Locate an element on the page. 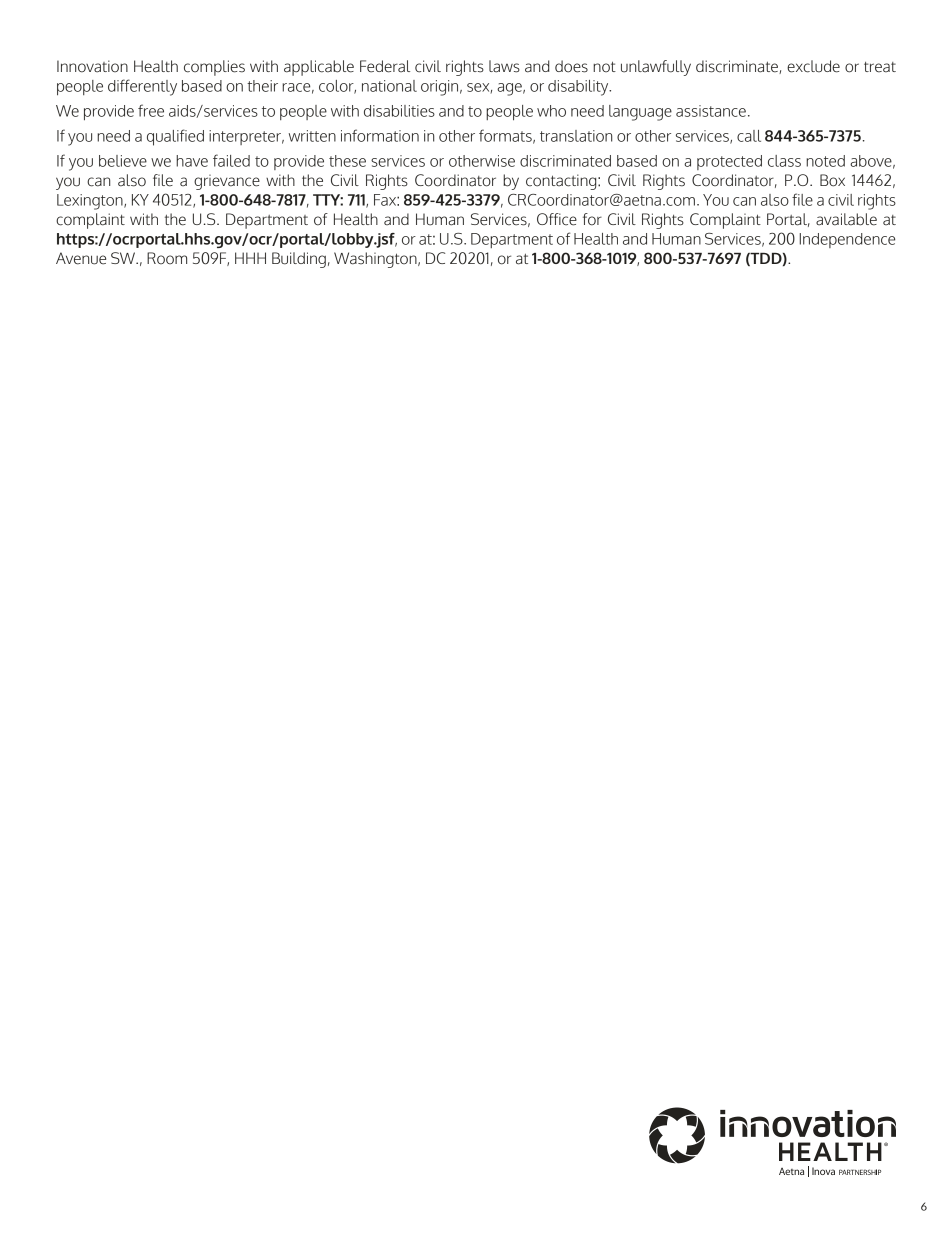  complies is located at coordinates (214, 68).
